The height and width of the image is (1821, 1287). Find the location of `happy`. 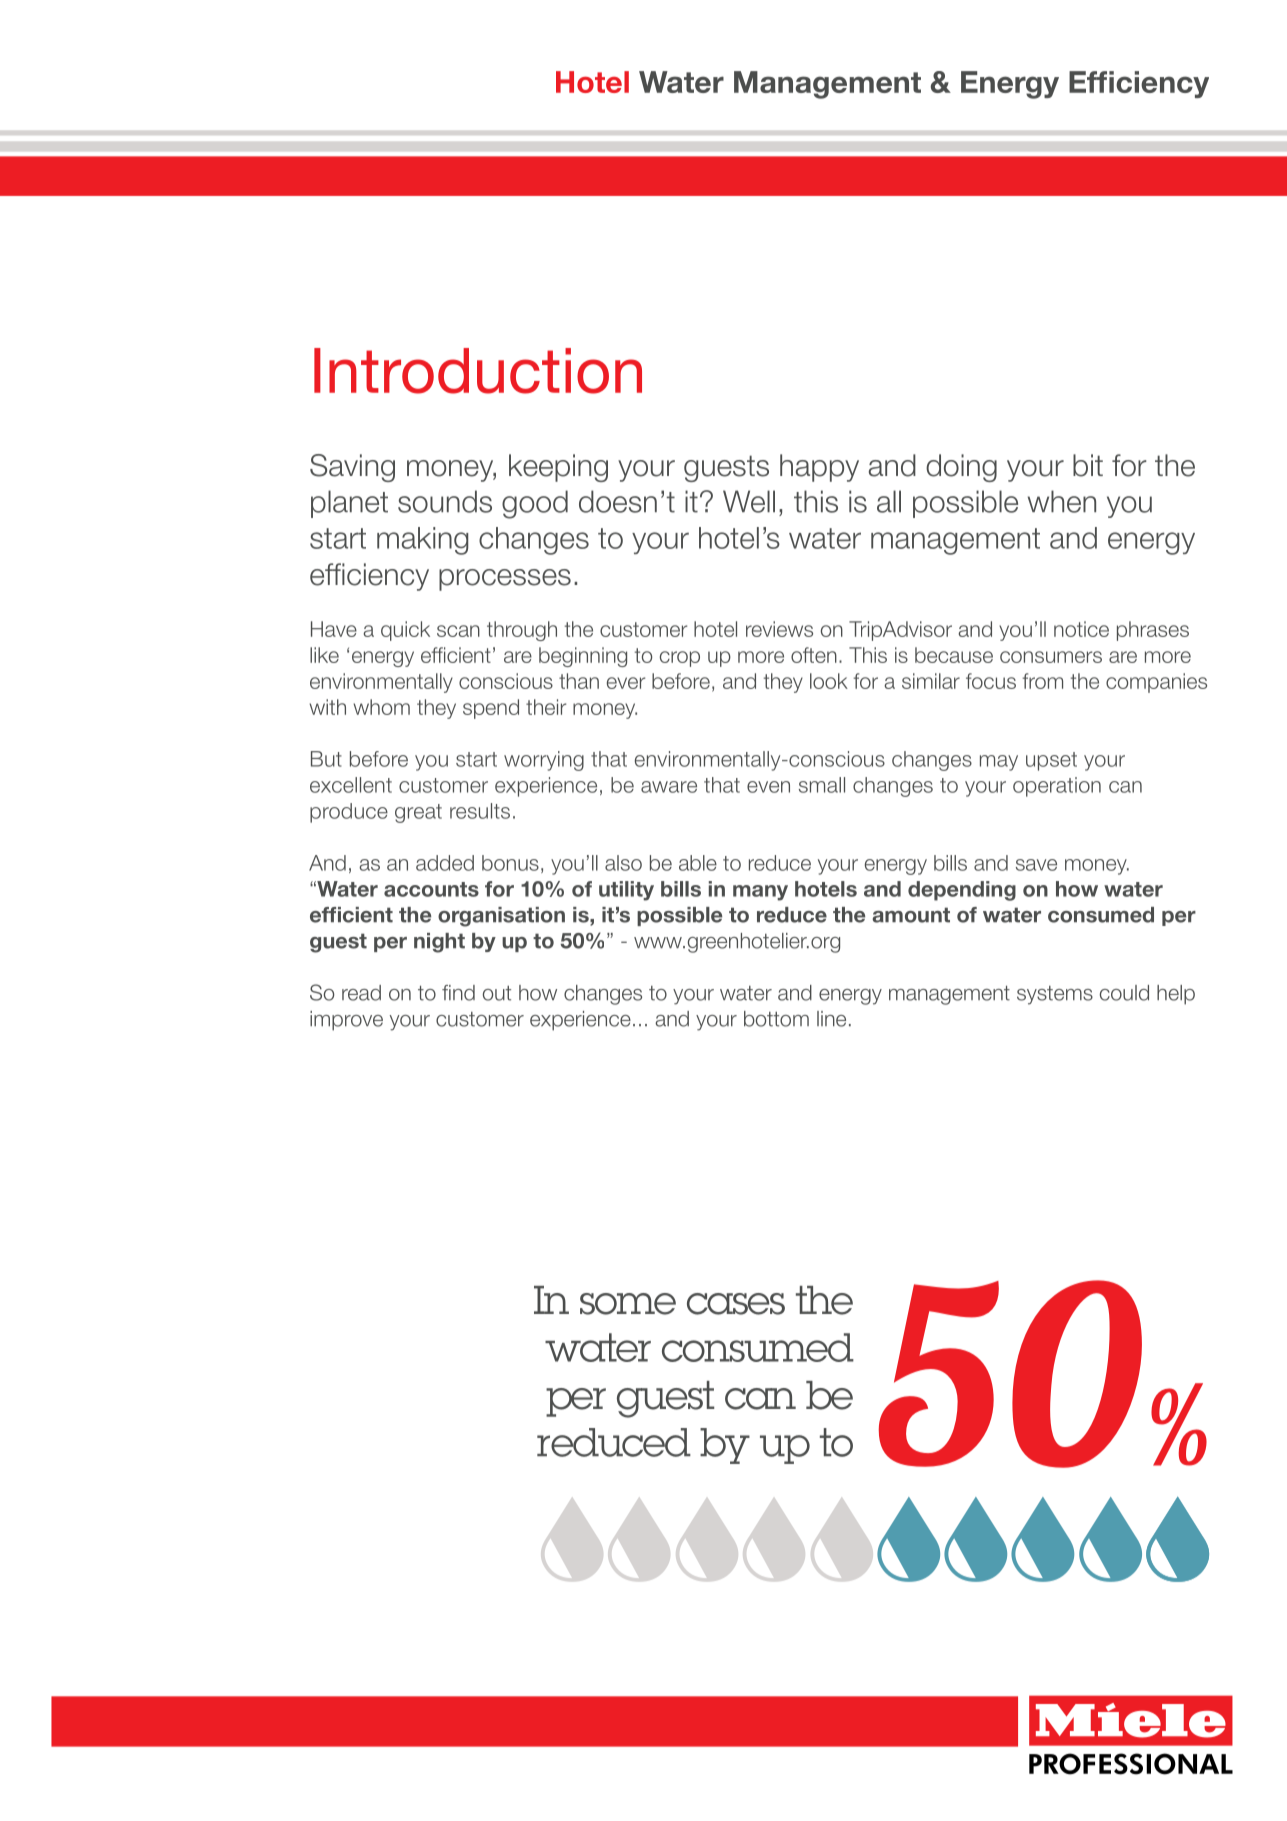

happy is located at coordinates (819, 468).
